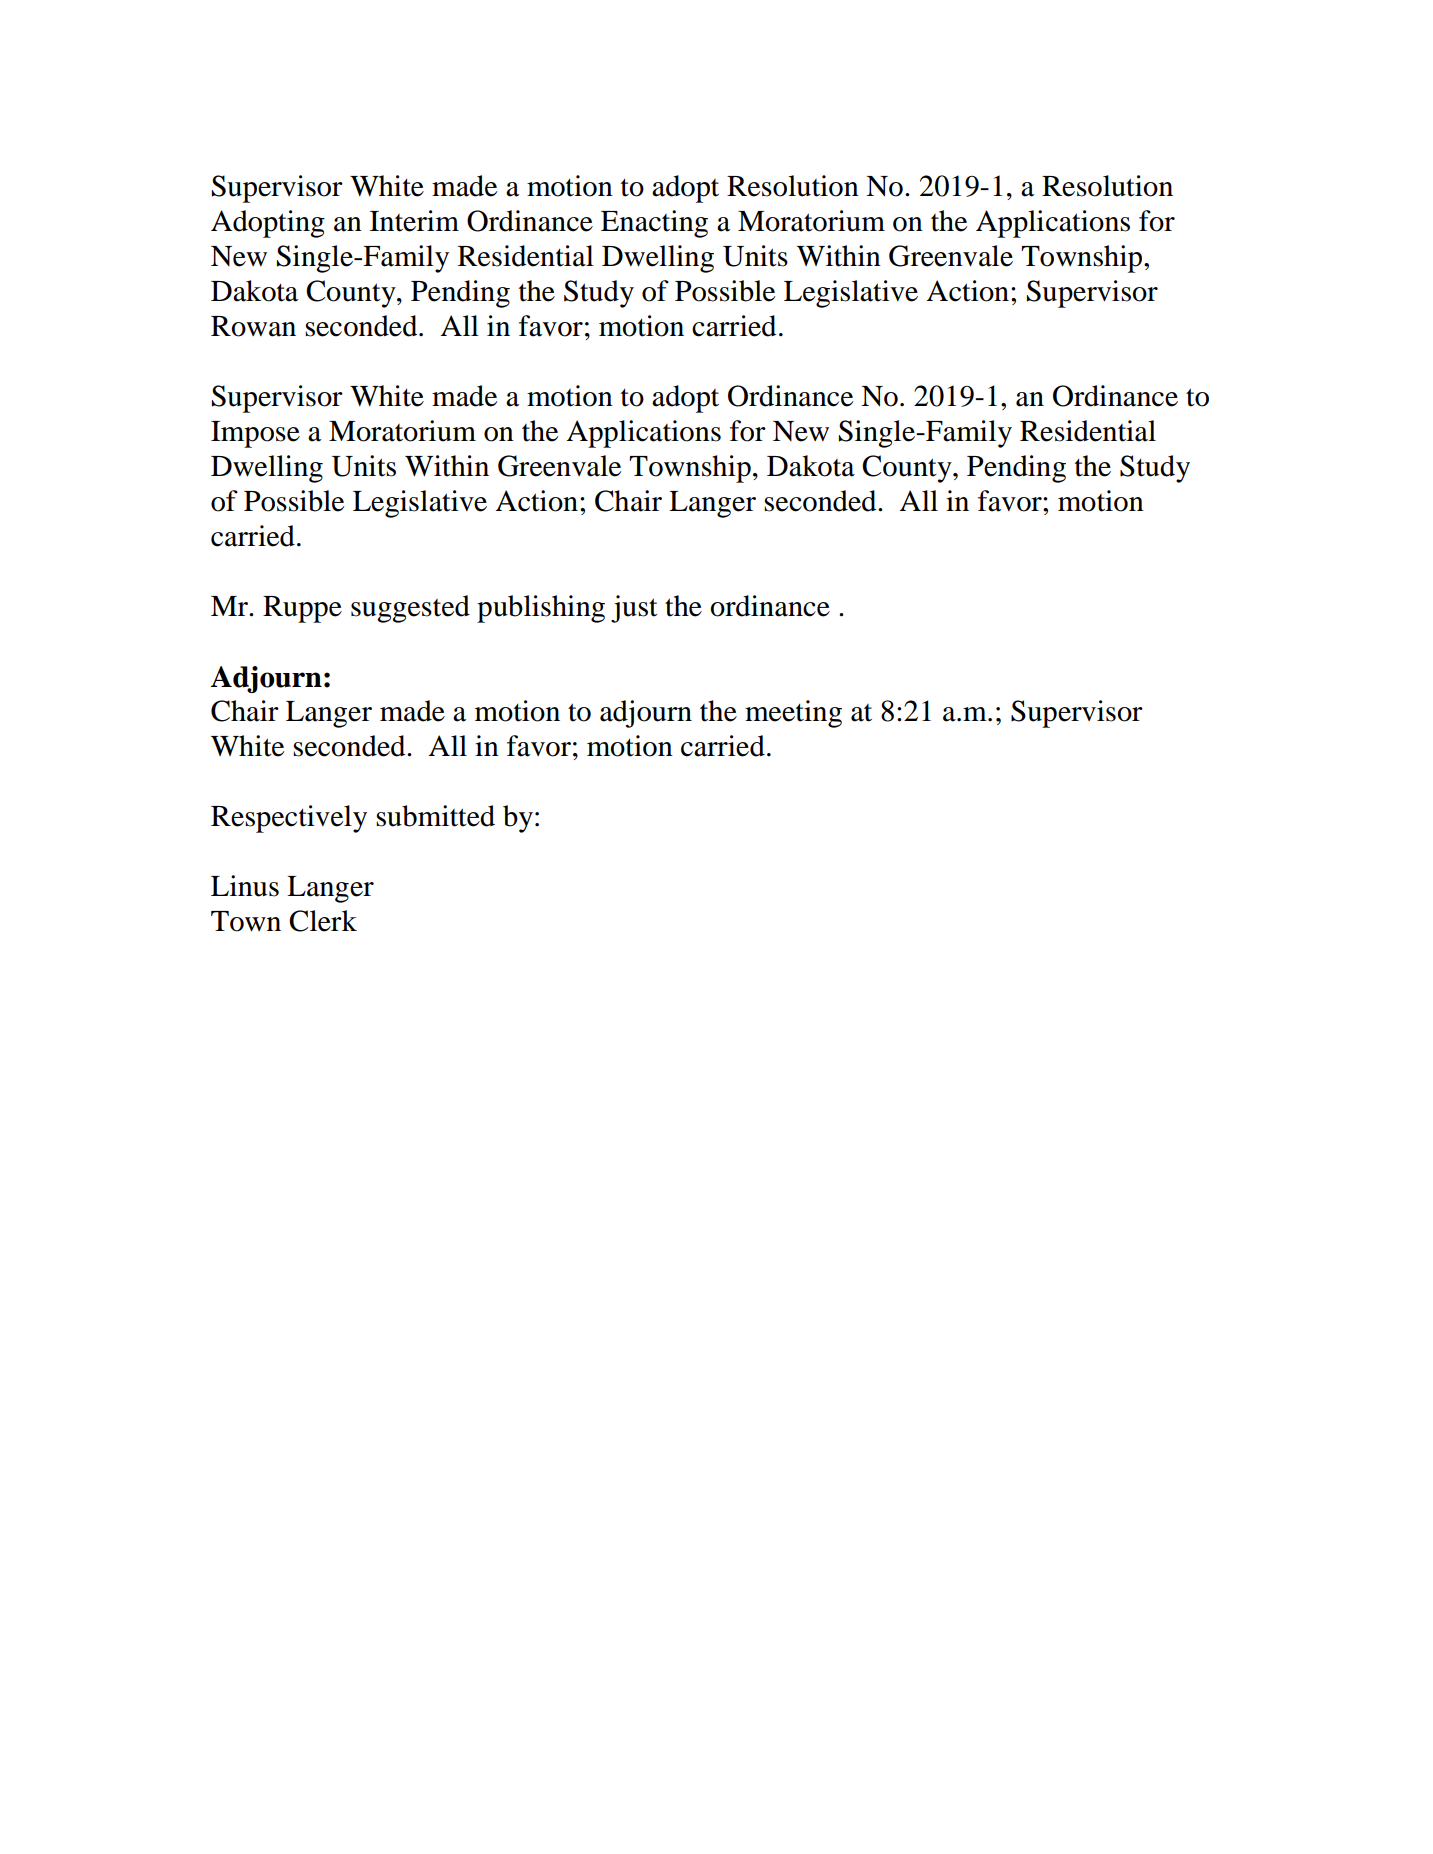 The height and width of the image is (1854, 1433). What do you see at coordinates (255, 434) in the image?
I see `Impose` at bounding box center [255, 434].
